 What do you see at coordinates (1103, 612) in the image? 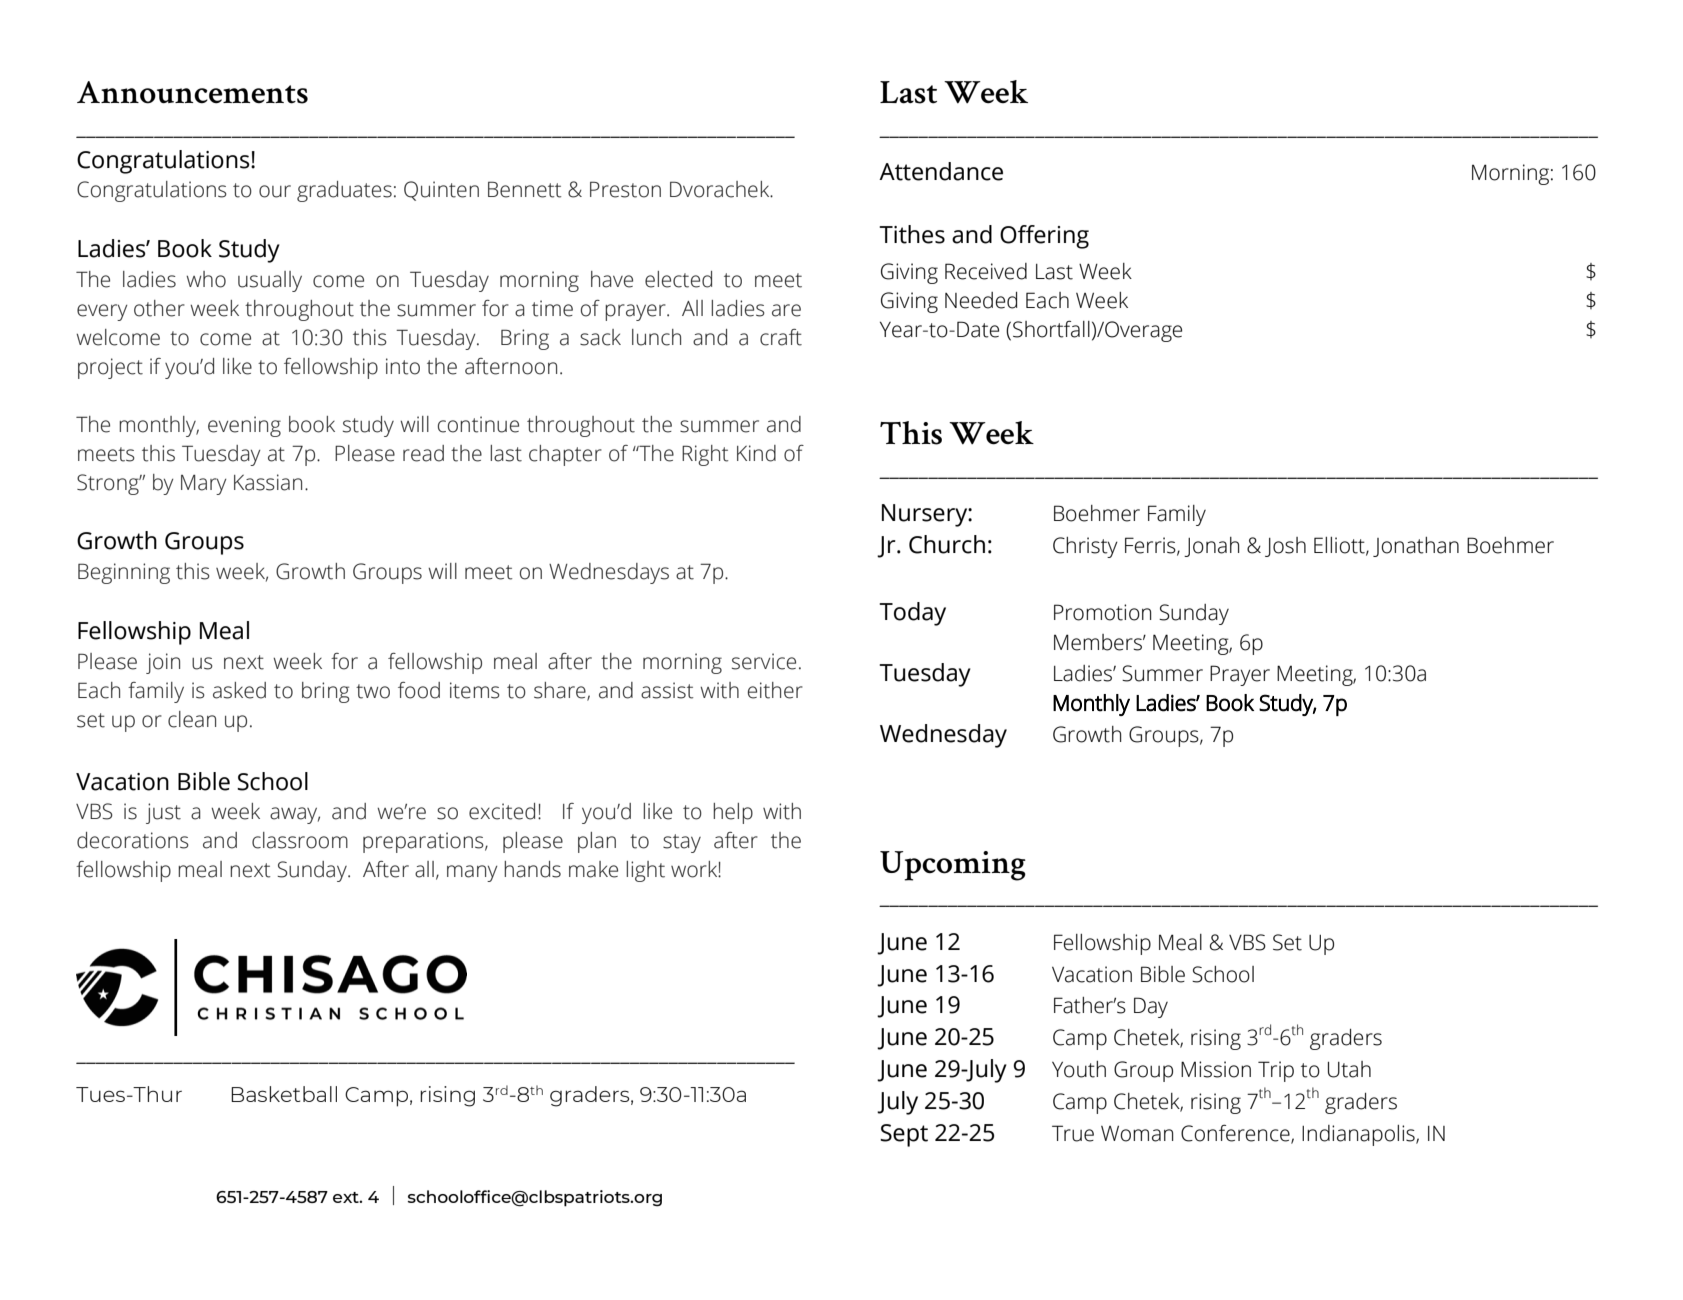
I see `Promotion` at bounding box center [1103, 612].
